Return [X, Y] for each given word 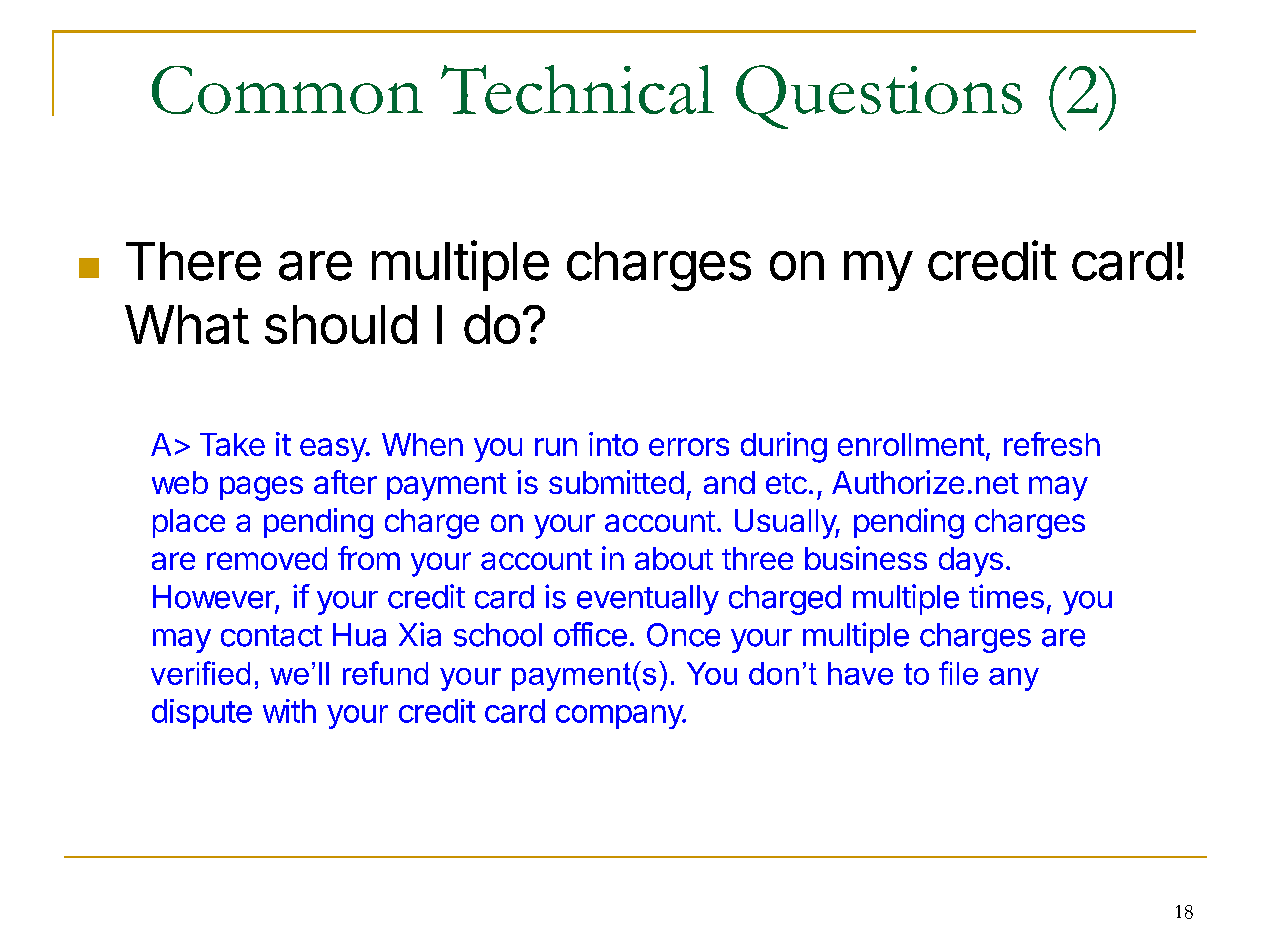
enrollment [911, 444]
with [289, 711]
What [187, 324]
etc [786, 483]
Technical [577, 89]
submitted [616, 482]
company [620, 717]
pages [261, 488]
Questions [879, 97]
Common [287, 90]
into [613, 444]
